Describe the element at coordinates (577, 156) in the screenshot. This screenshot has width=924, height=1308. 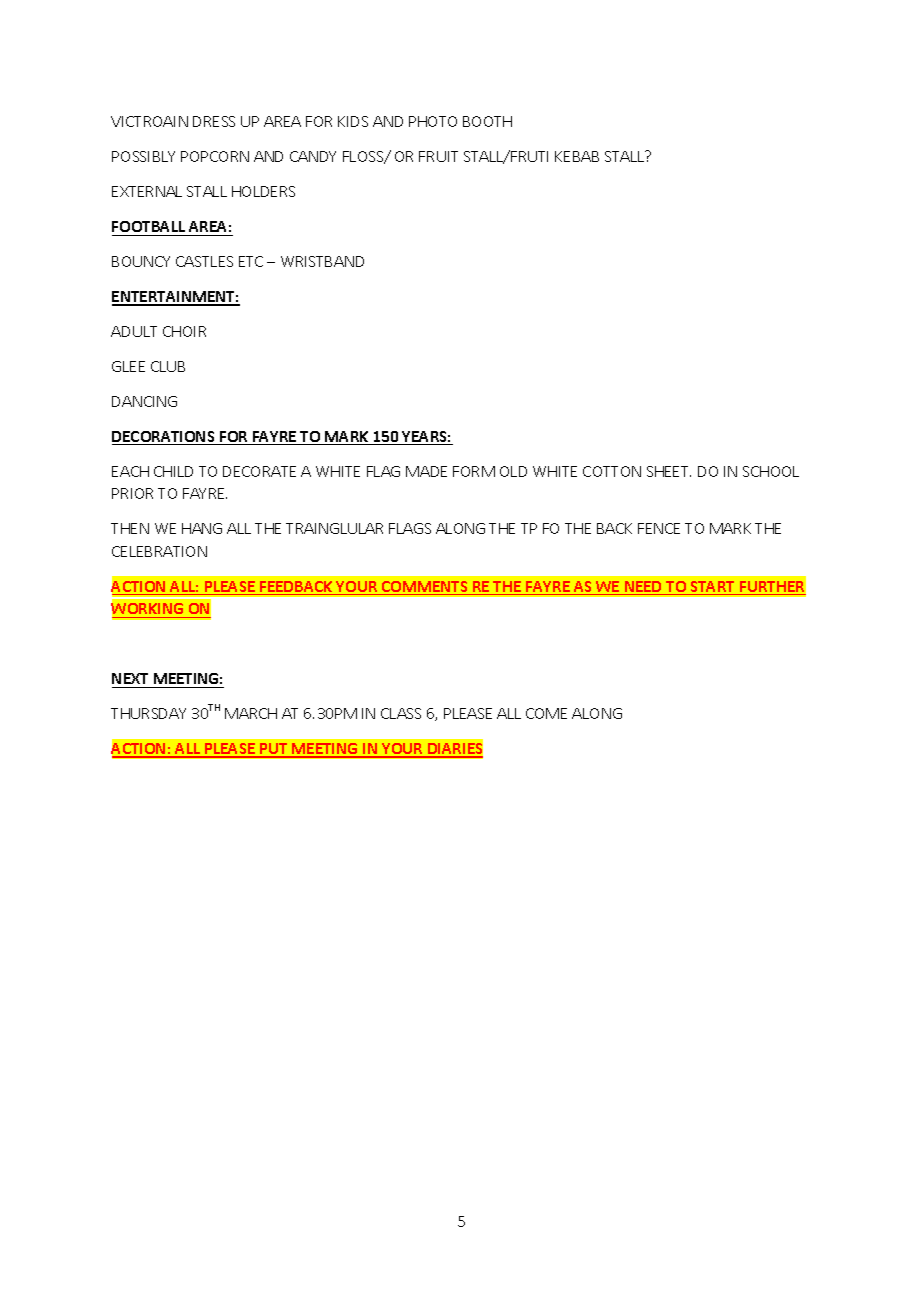
I see `KEBAB` at that location.
